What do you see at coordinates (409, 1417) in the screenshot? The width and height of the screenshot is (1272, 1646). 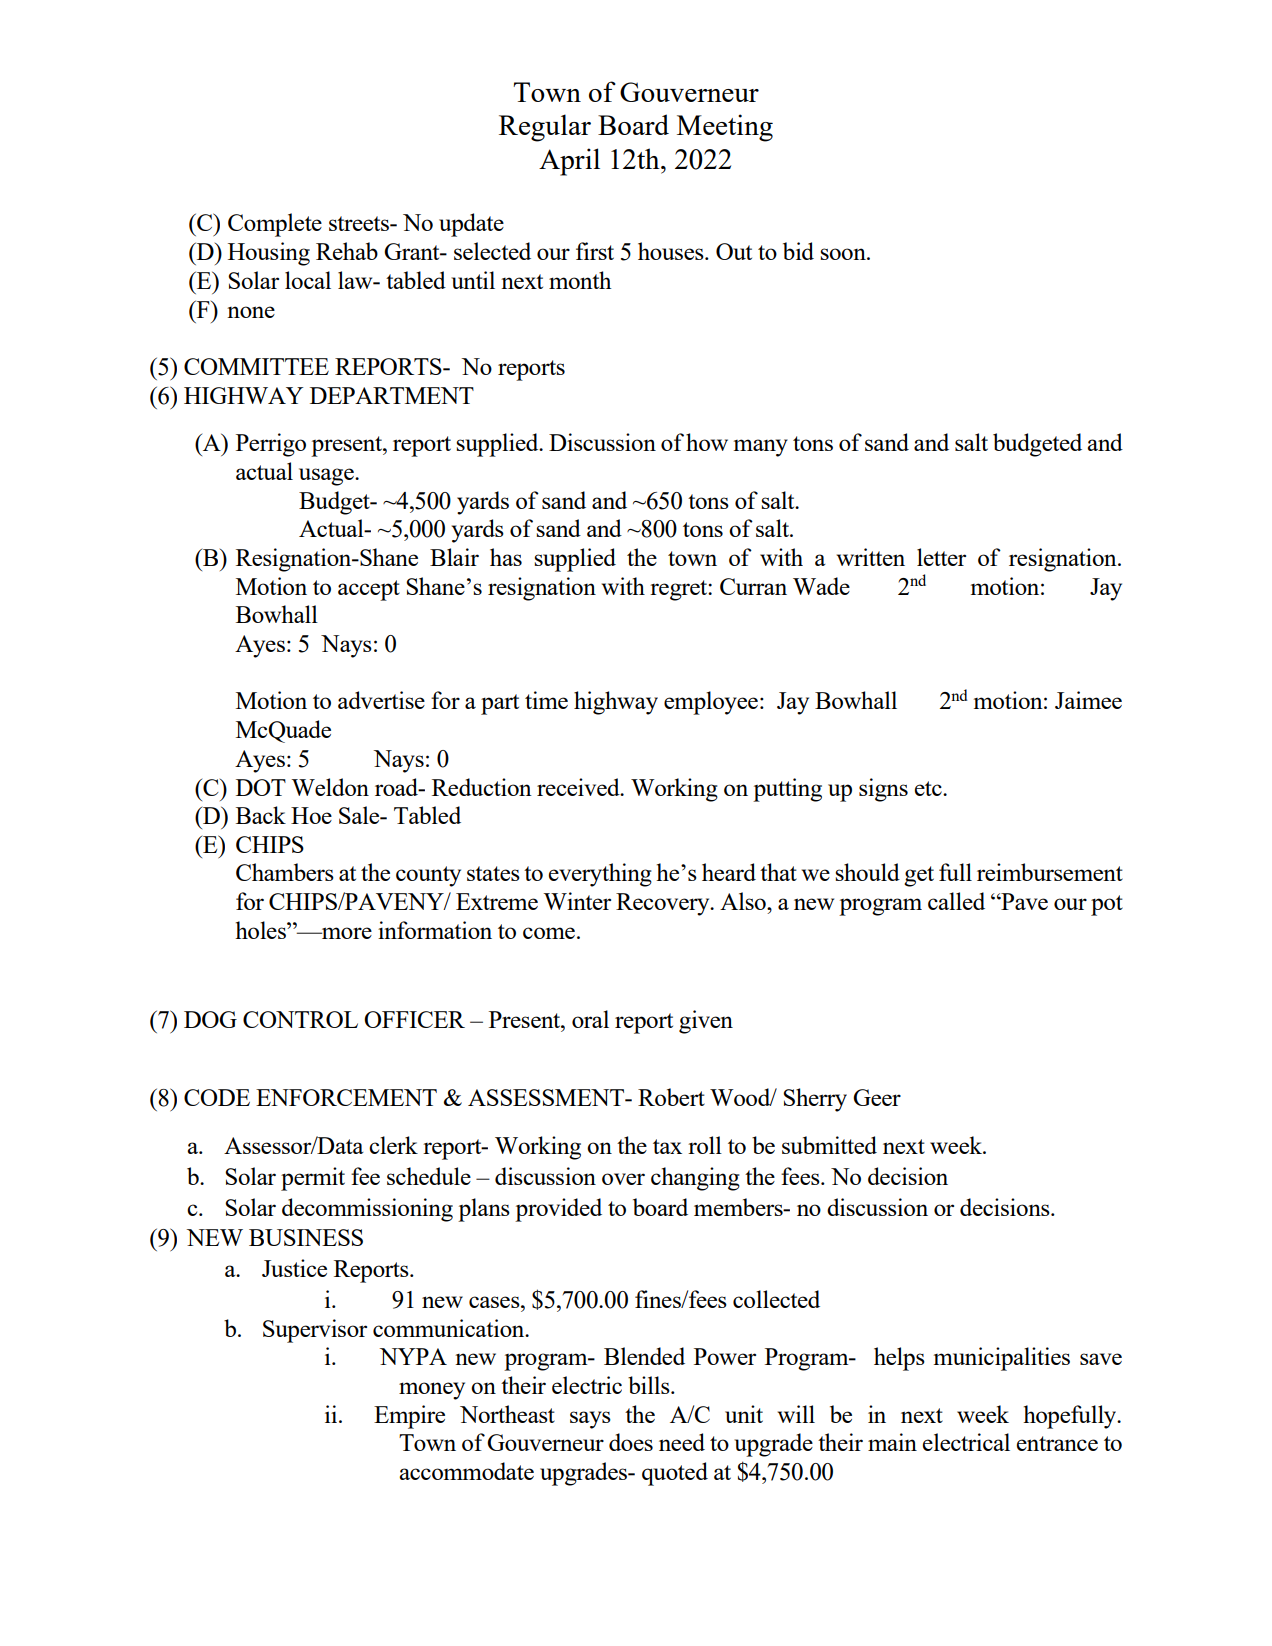 I see `Empire` at bounding box center [409, 1417].
